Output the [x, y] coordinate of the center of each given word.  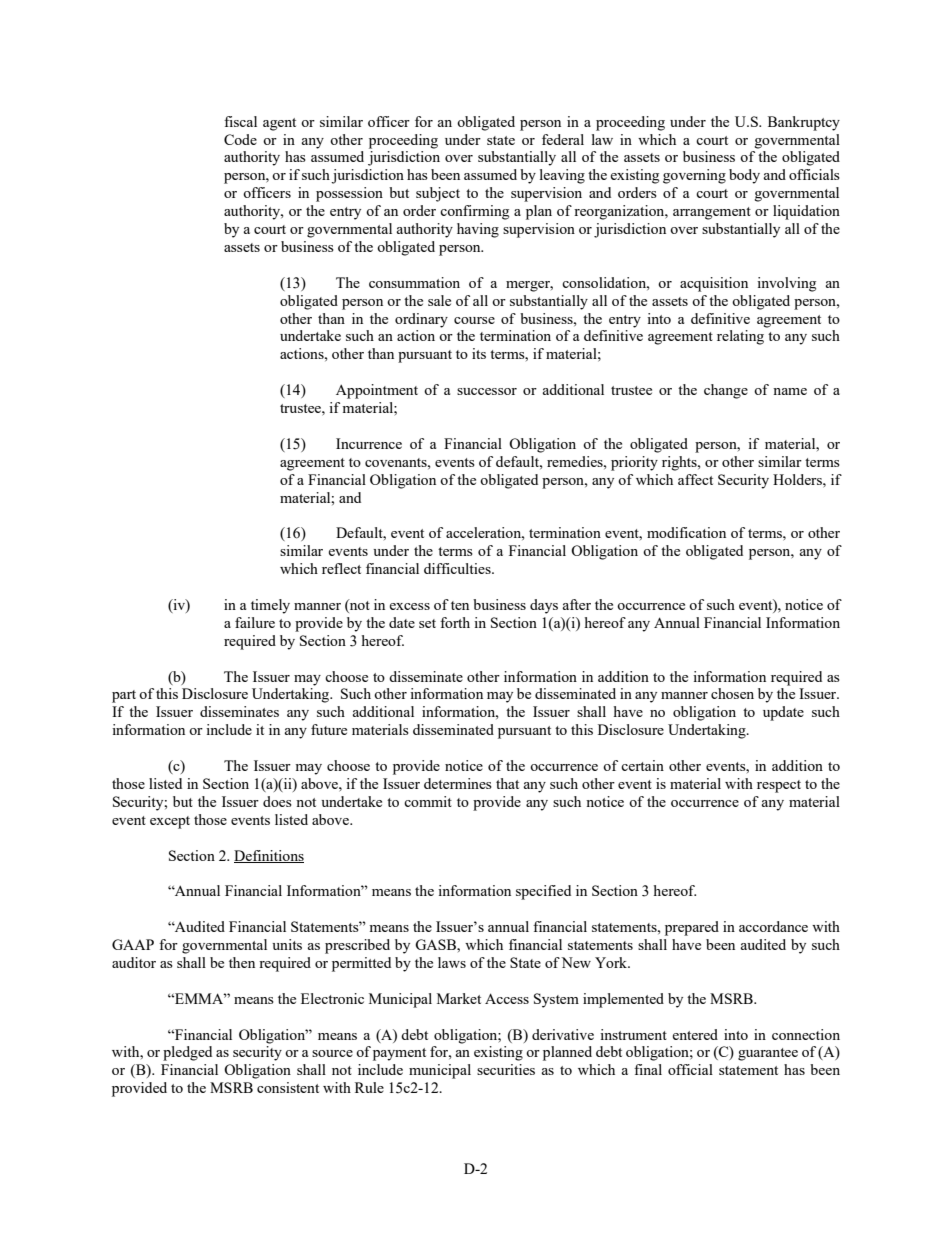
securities [506, 1069]
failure [255, 622]
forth [455, 622]
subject [438, 194]
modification [686, 532]
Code [240, 139]
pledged [187, 1053]
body [744, 176]
